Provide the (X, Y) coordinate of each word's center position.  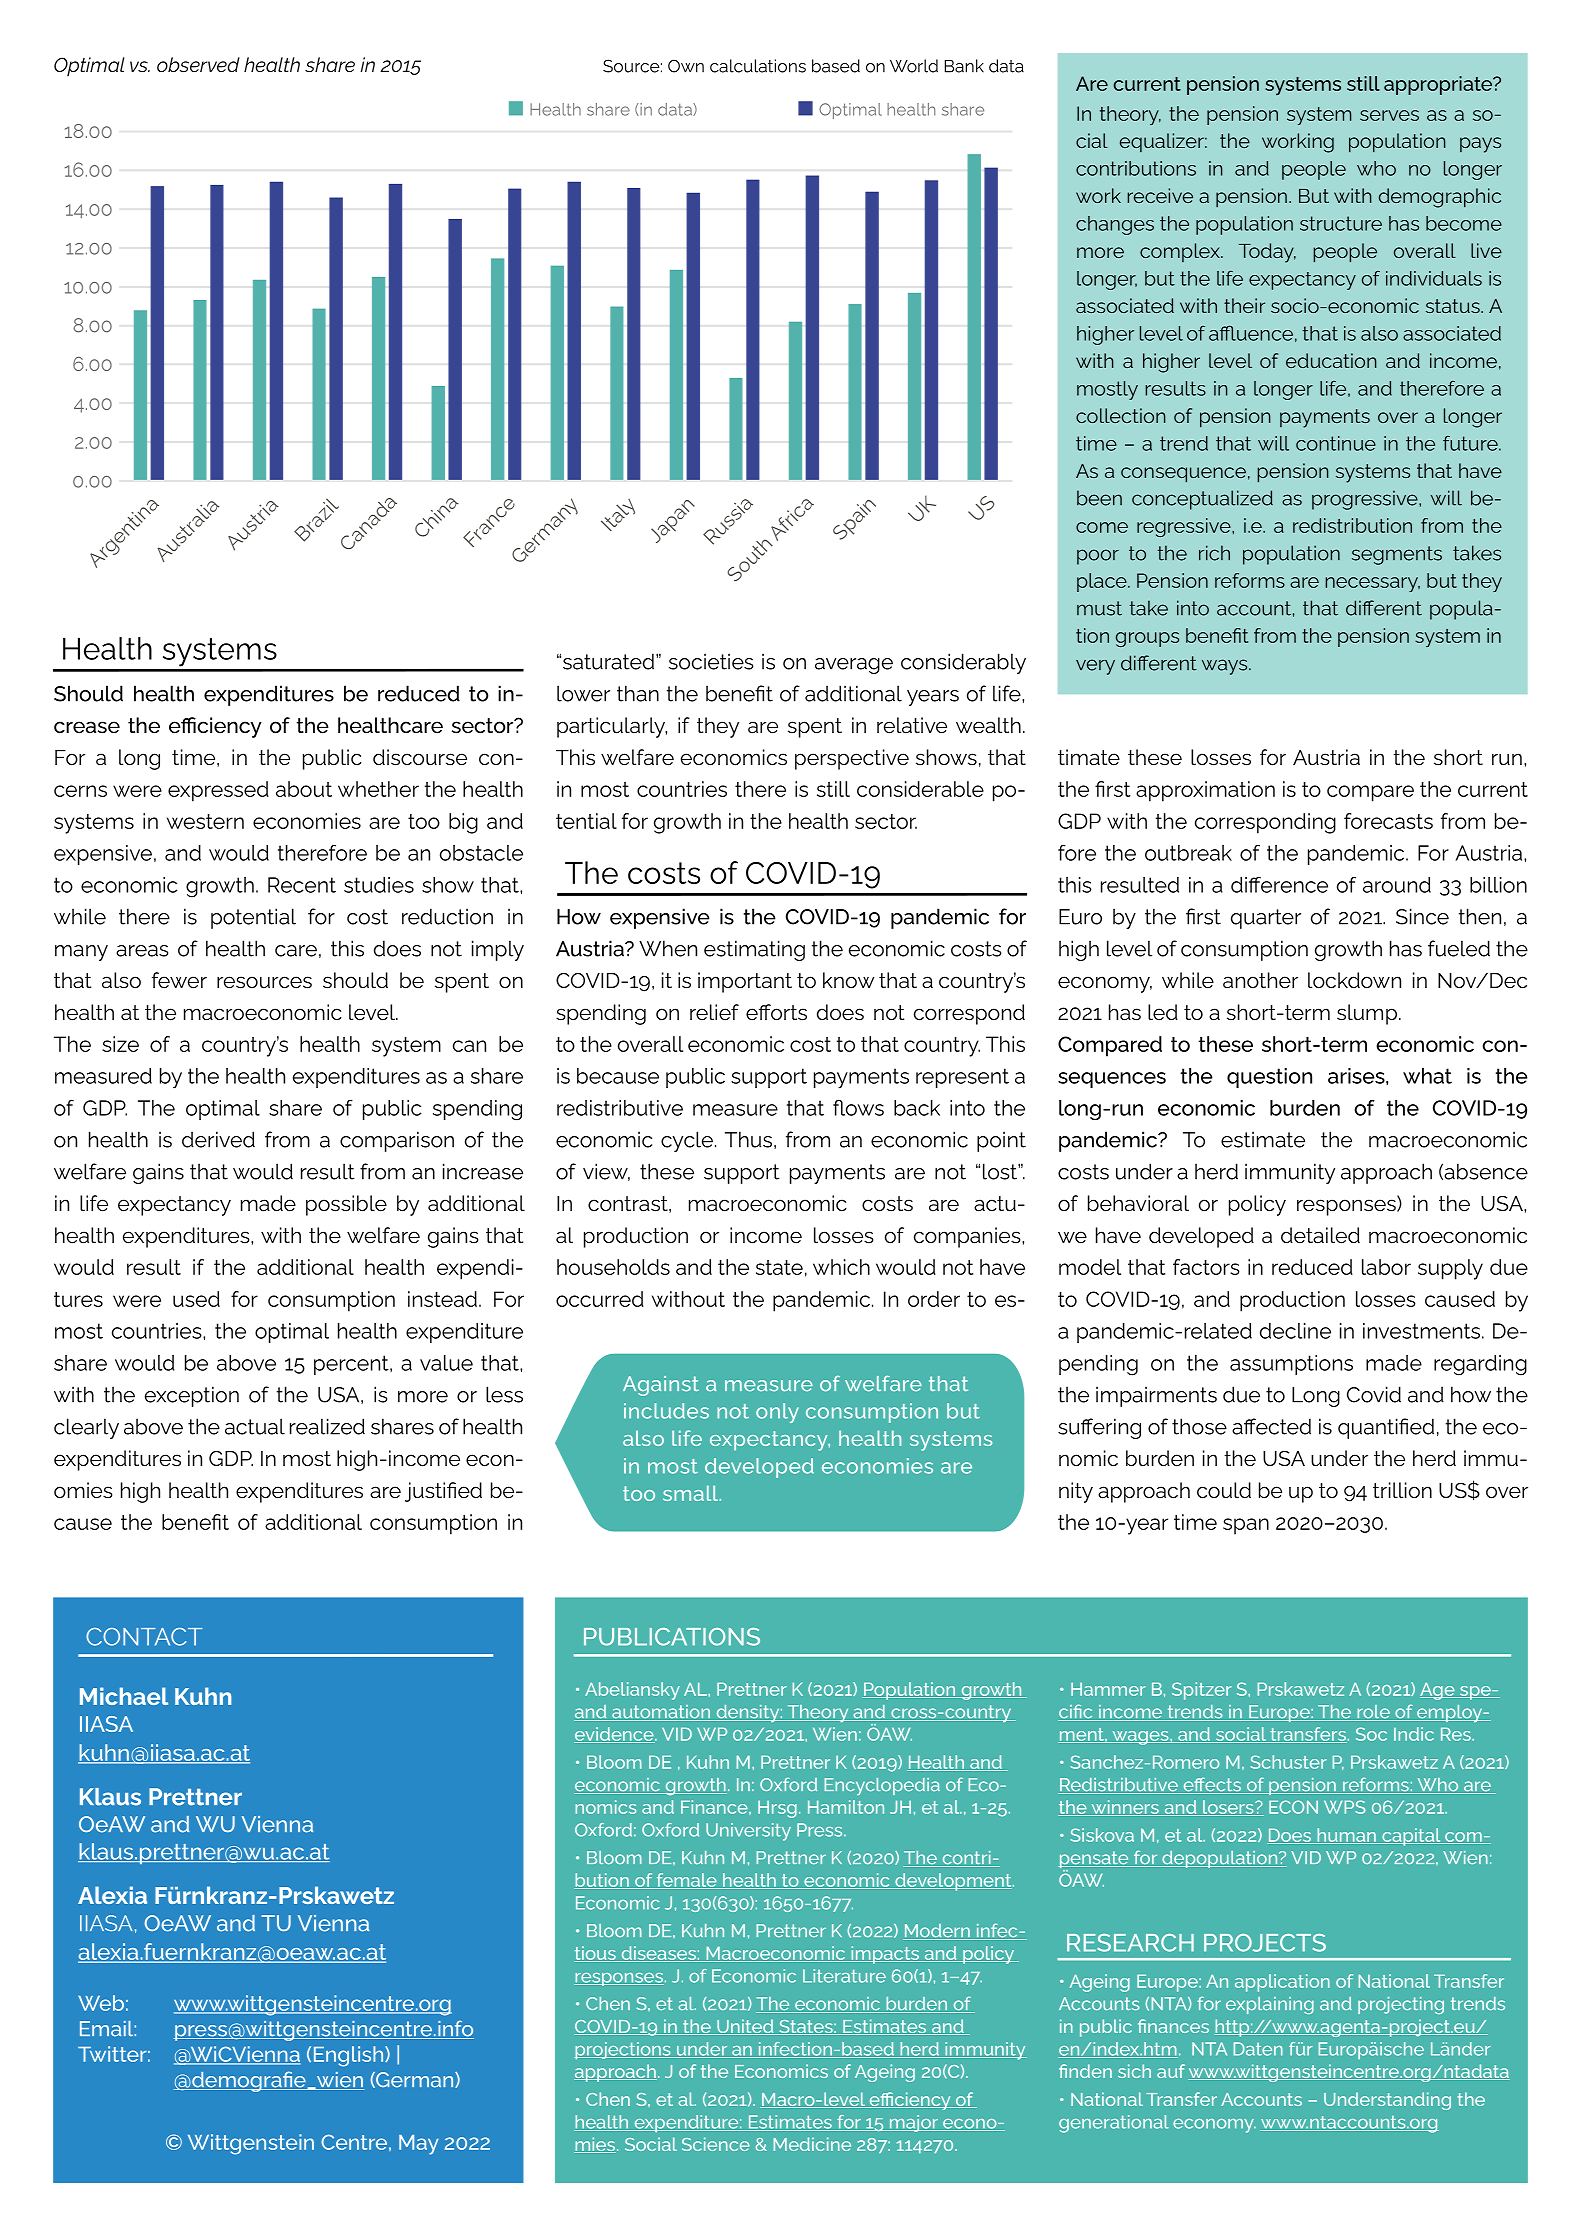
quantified (1386, 1428)
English (350, 2056)
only (777, 1413)
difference (1279, 884)
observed (198, 65)
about (304, 789)
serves (1389, 115)
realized (327, 1426)
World (914, 66)
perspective (852, 759)
